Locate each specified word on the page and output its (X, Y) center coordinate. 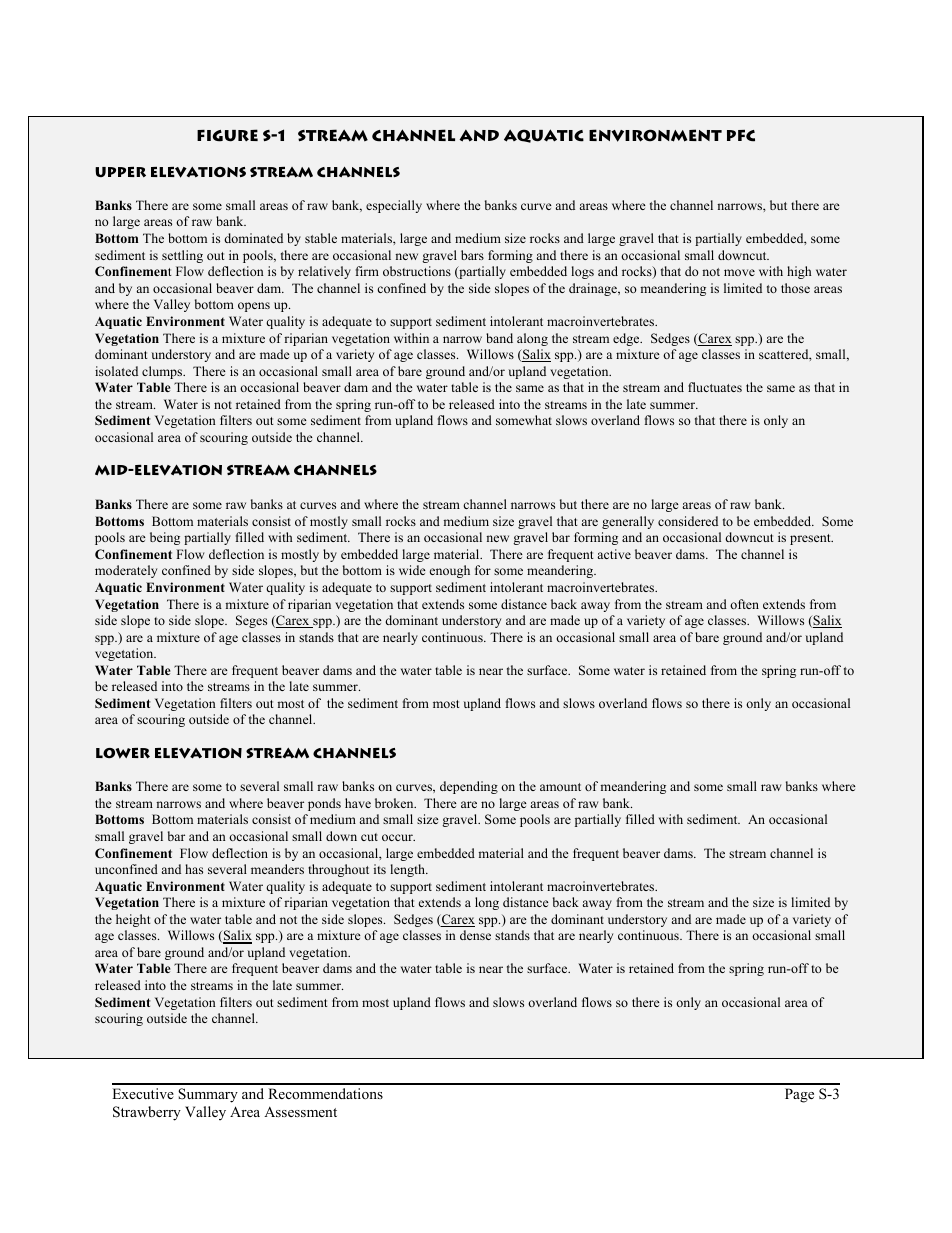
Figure (227, 135)
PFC (741, 135)
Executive (143, 1093)
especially (394, 206)
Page (799, 1095)
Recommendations (325, 1093)
